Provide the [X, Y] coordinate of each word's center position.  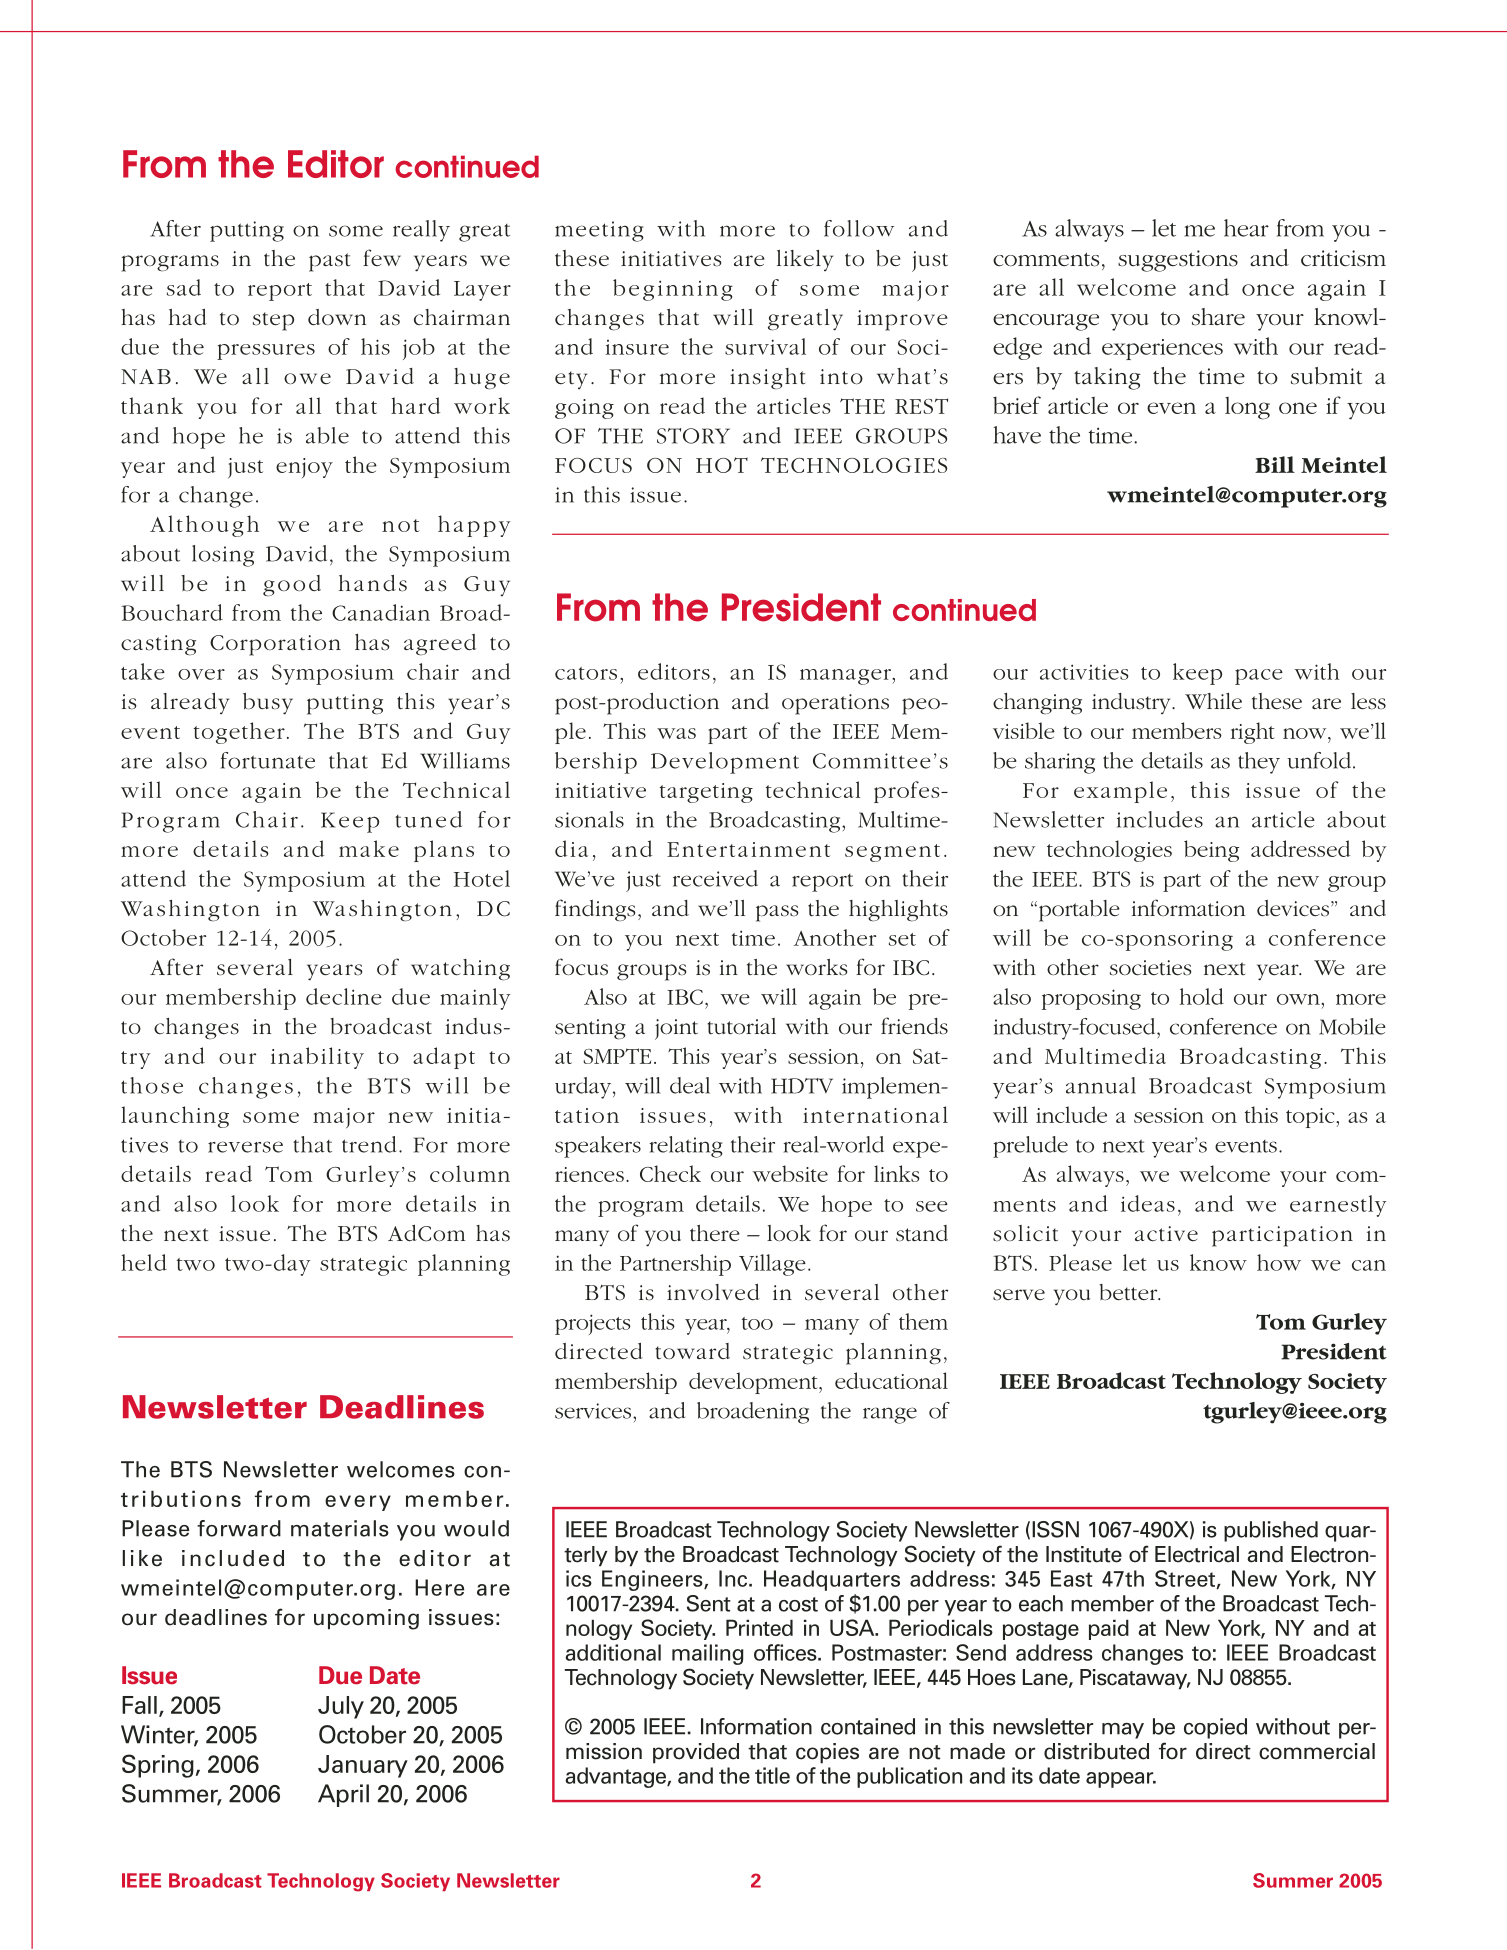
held [144, 1262]
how [1279, 1262]
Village [772, 1265]
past [329, 262]
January [363, 1766]
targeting [706, 793]
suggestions [1178, 261]
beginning [673, 290]
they [1259, 763]
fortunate [268, 760]
